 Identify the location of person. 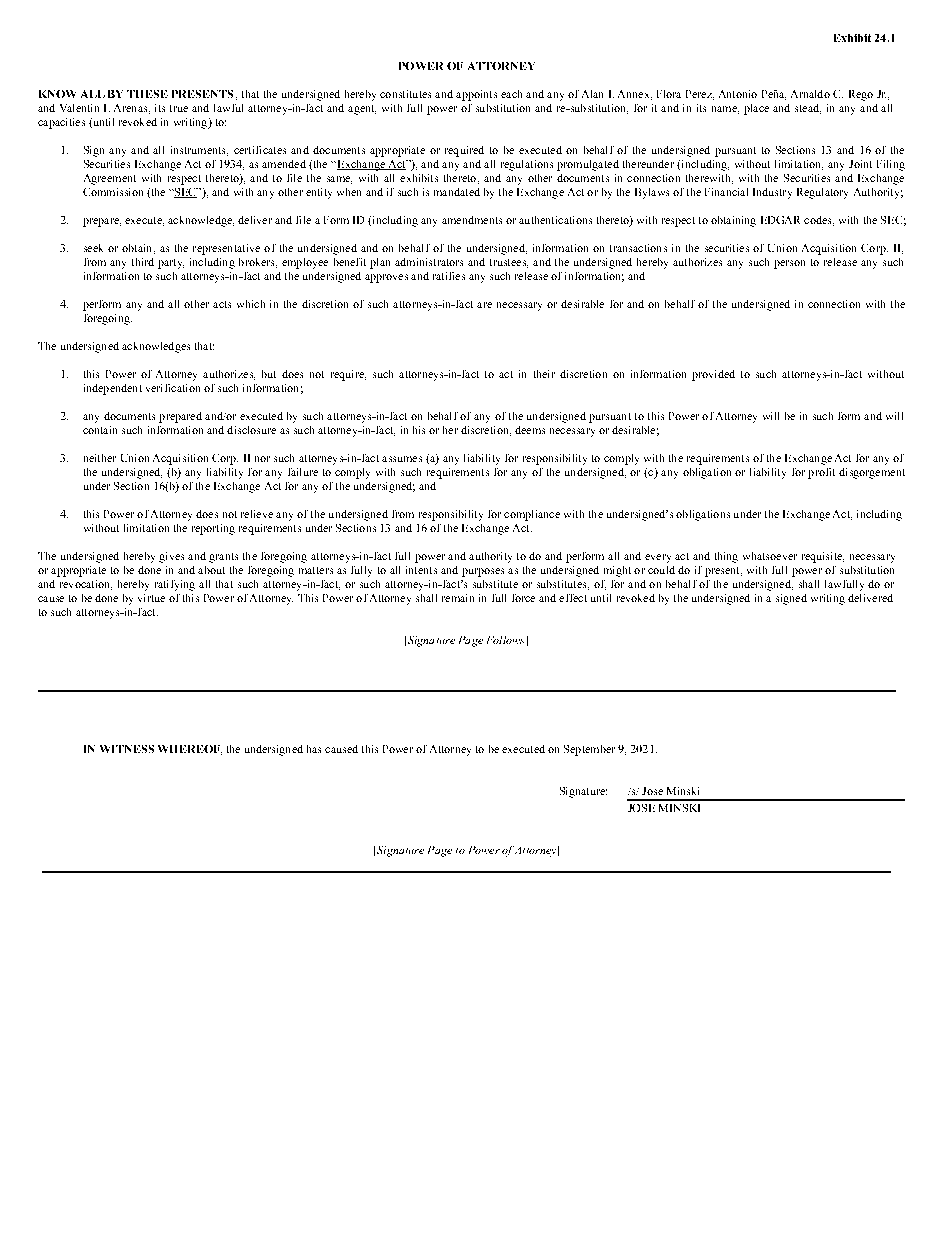
(789, 264).
